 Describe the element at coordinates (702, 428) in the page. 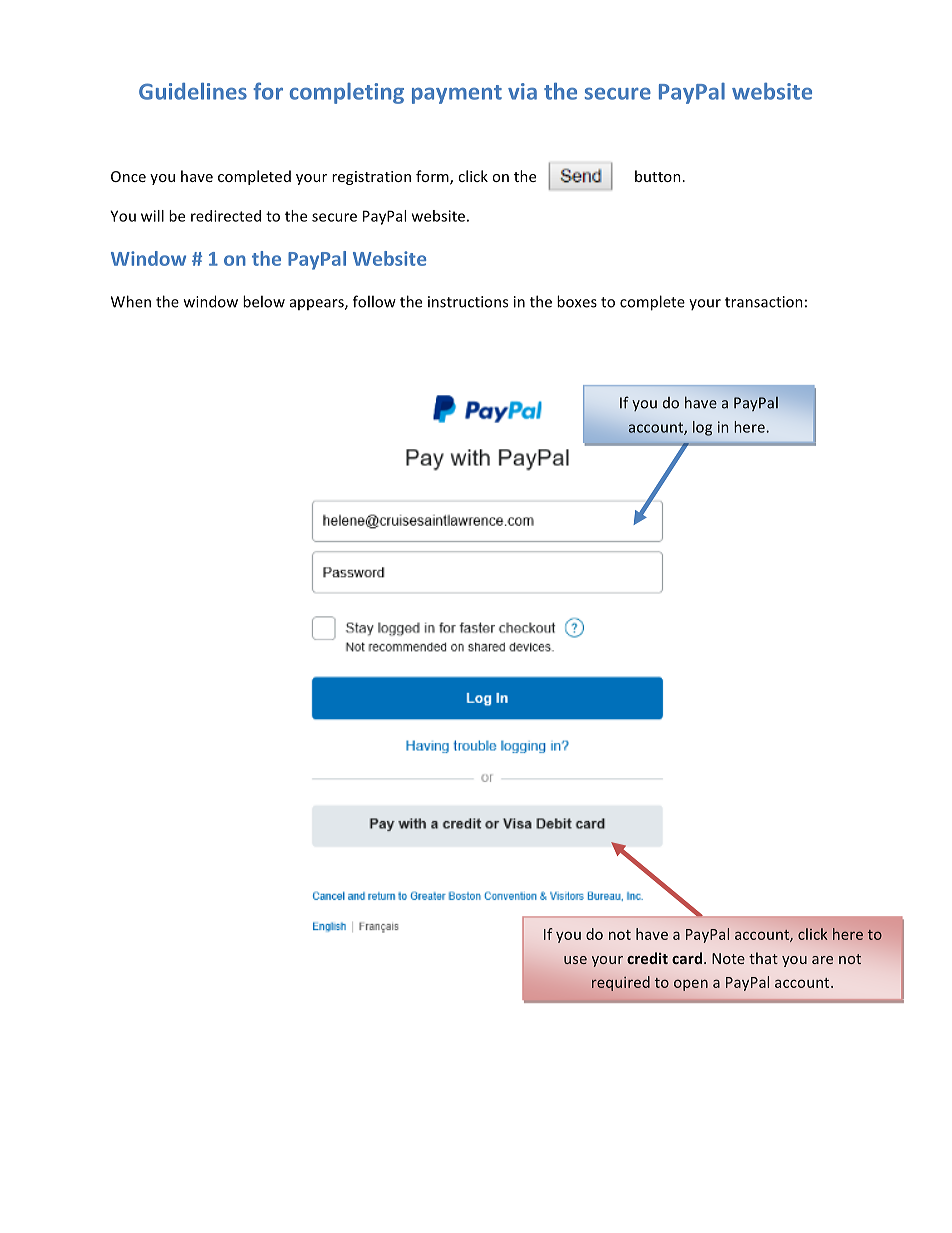

I see `log` at that location.
